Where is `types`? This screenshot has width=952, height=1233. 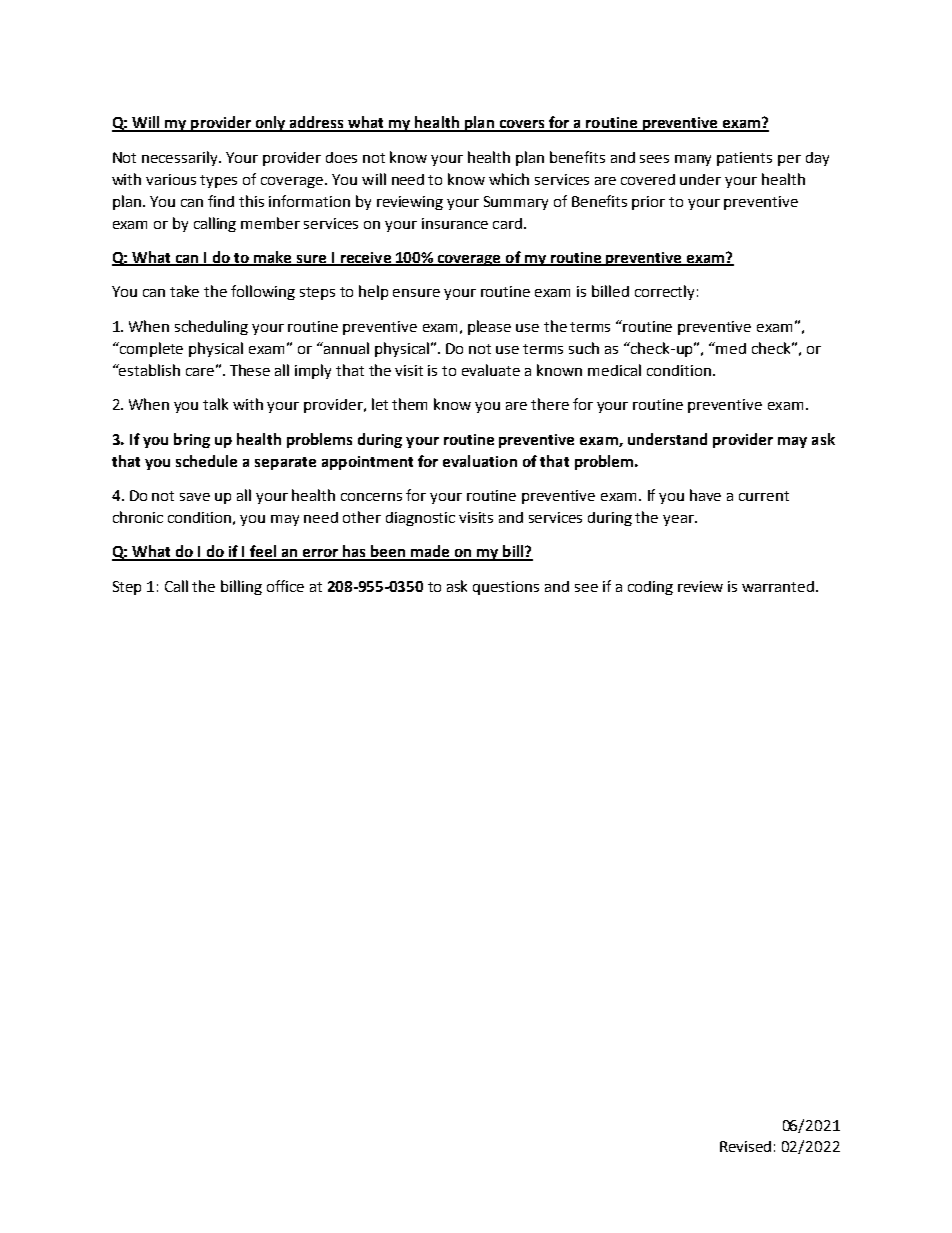
types is located at coordinates (218, 181).
